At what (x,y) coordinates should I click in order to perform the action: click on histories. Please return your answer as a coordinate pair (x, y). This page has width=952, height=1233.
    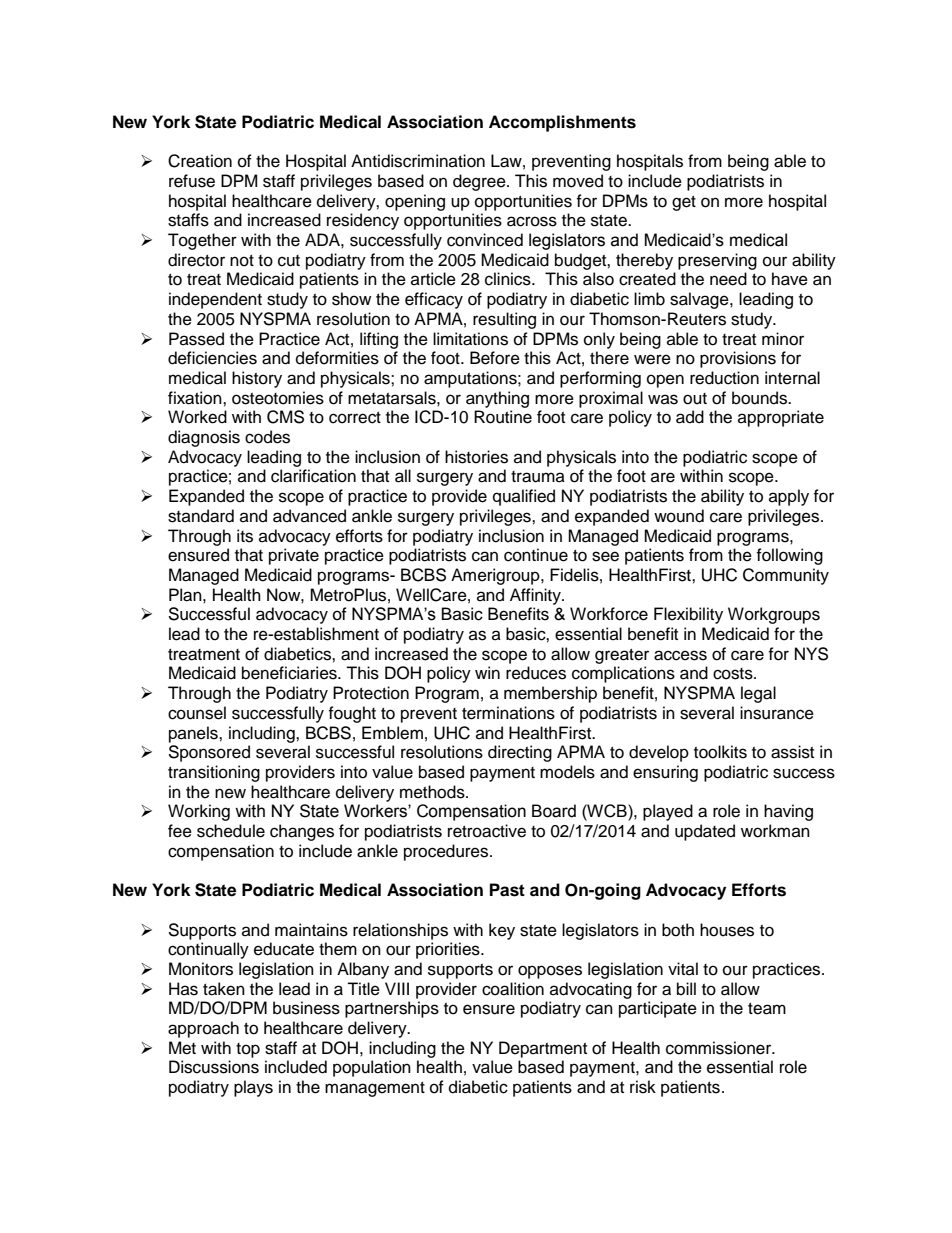
    Looking at the image, I should click on (476, 457).
